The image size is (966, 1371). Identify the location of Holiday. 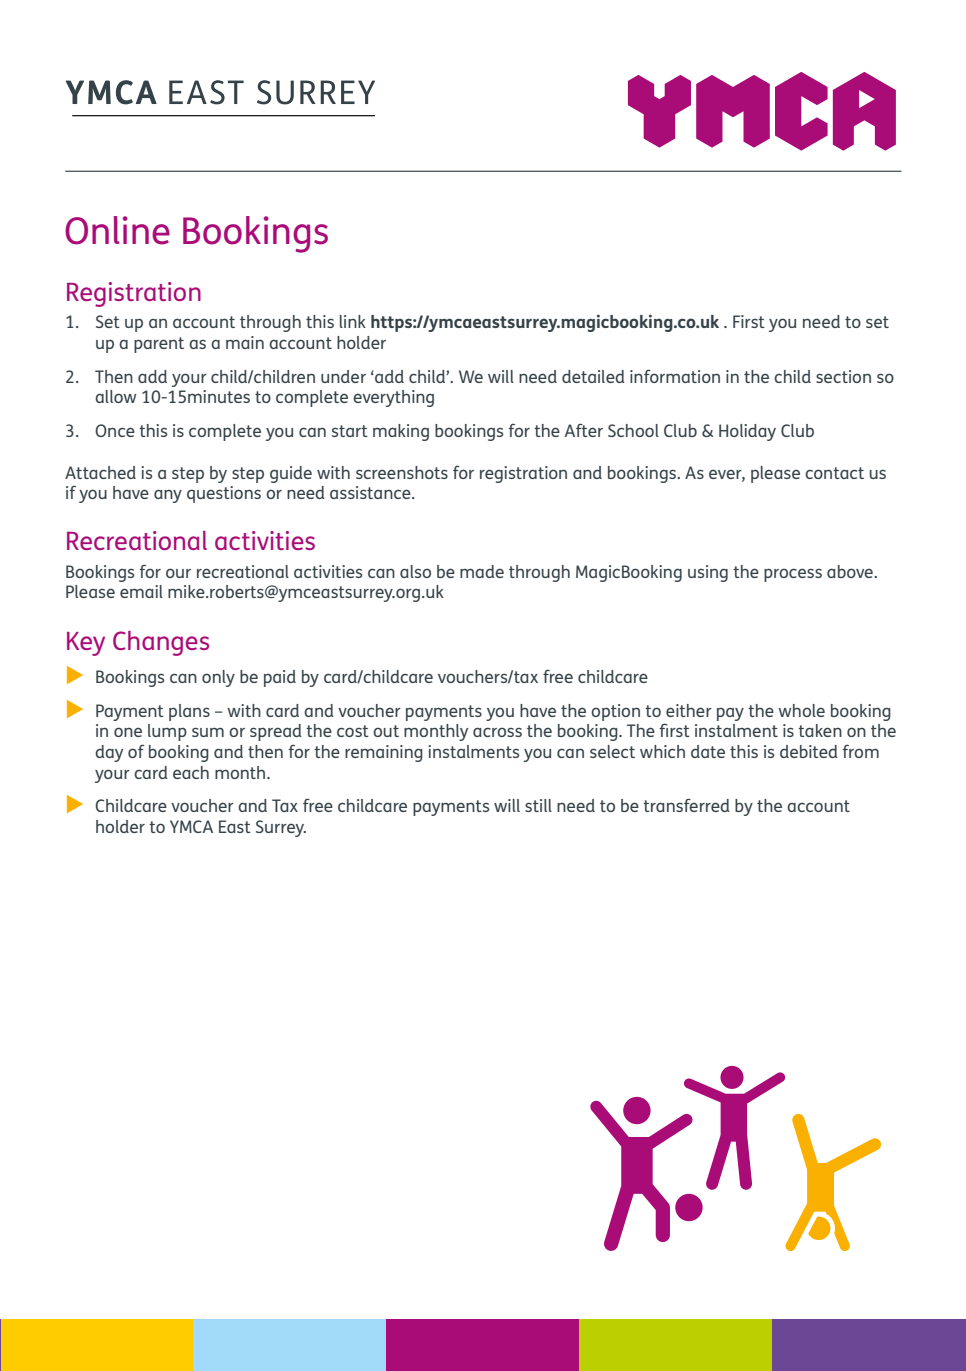
(747, 432).
